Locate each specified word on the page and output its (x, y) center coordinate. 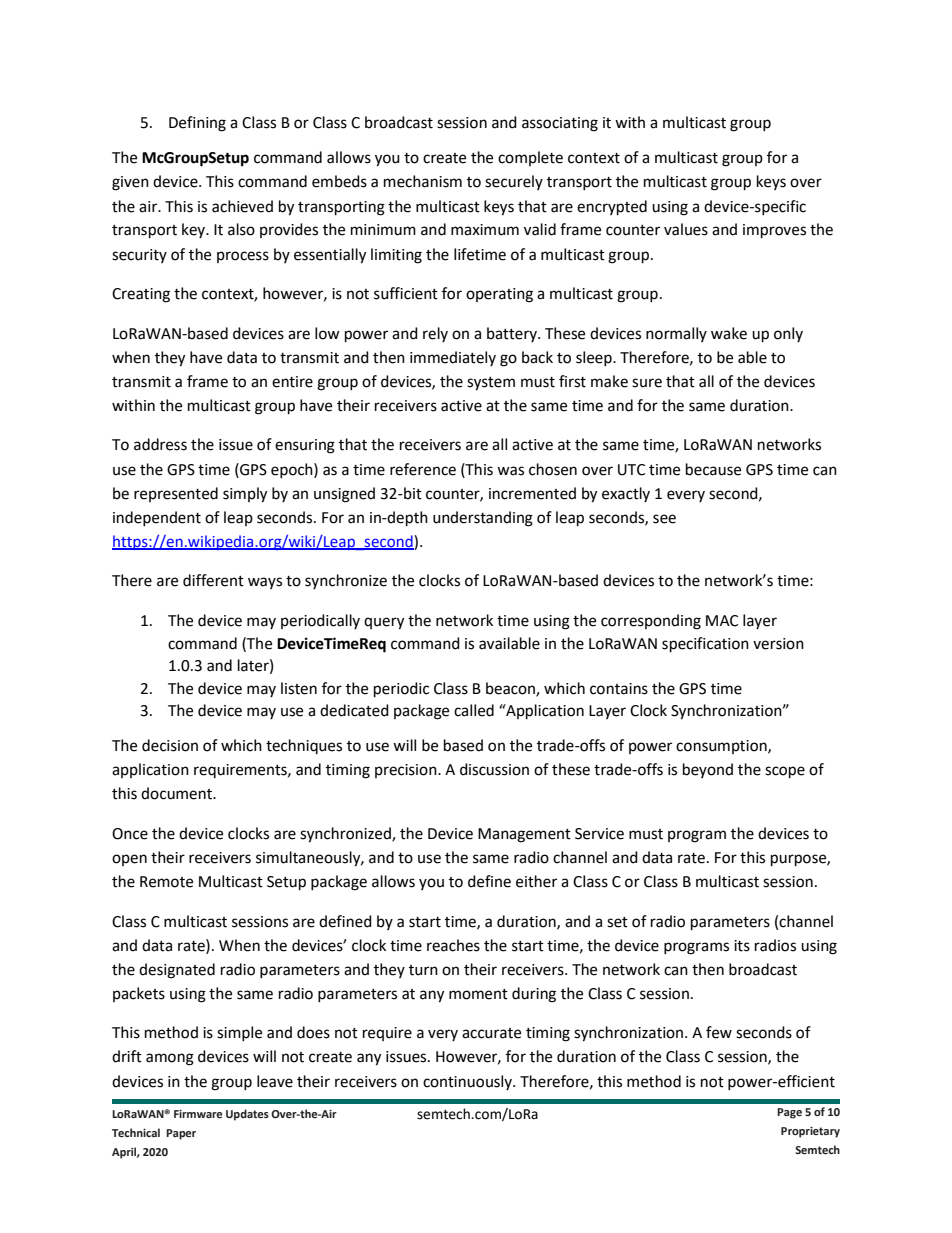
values (686, 229)
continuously (468, 1082)
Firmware (198, 1114)
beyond (708, 770)
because (713, 469)
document (178, 793)
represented (176, 494)
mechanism (423, 181)
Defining (197, 124)
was (510, 471)
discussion (494, 769)
